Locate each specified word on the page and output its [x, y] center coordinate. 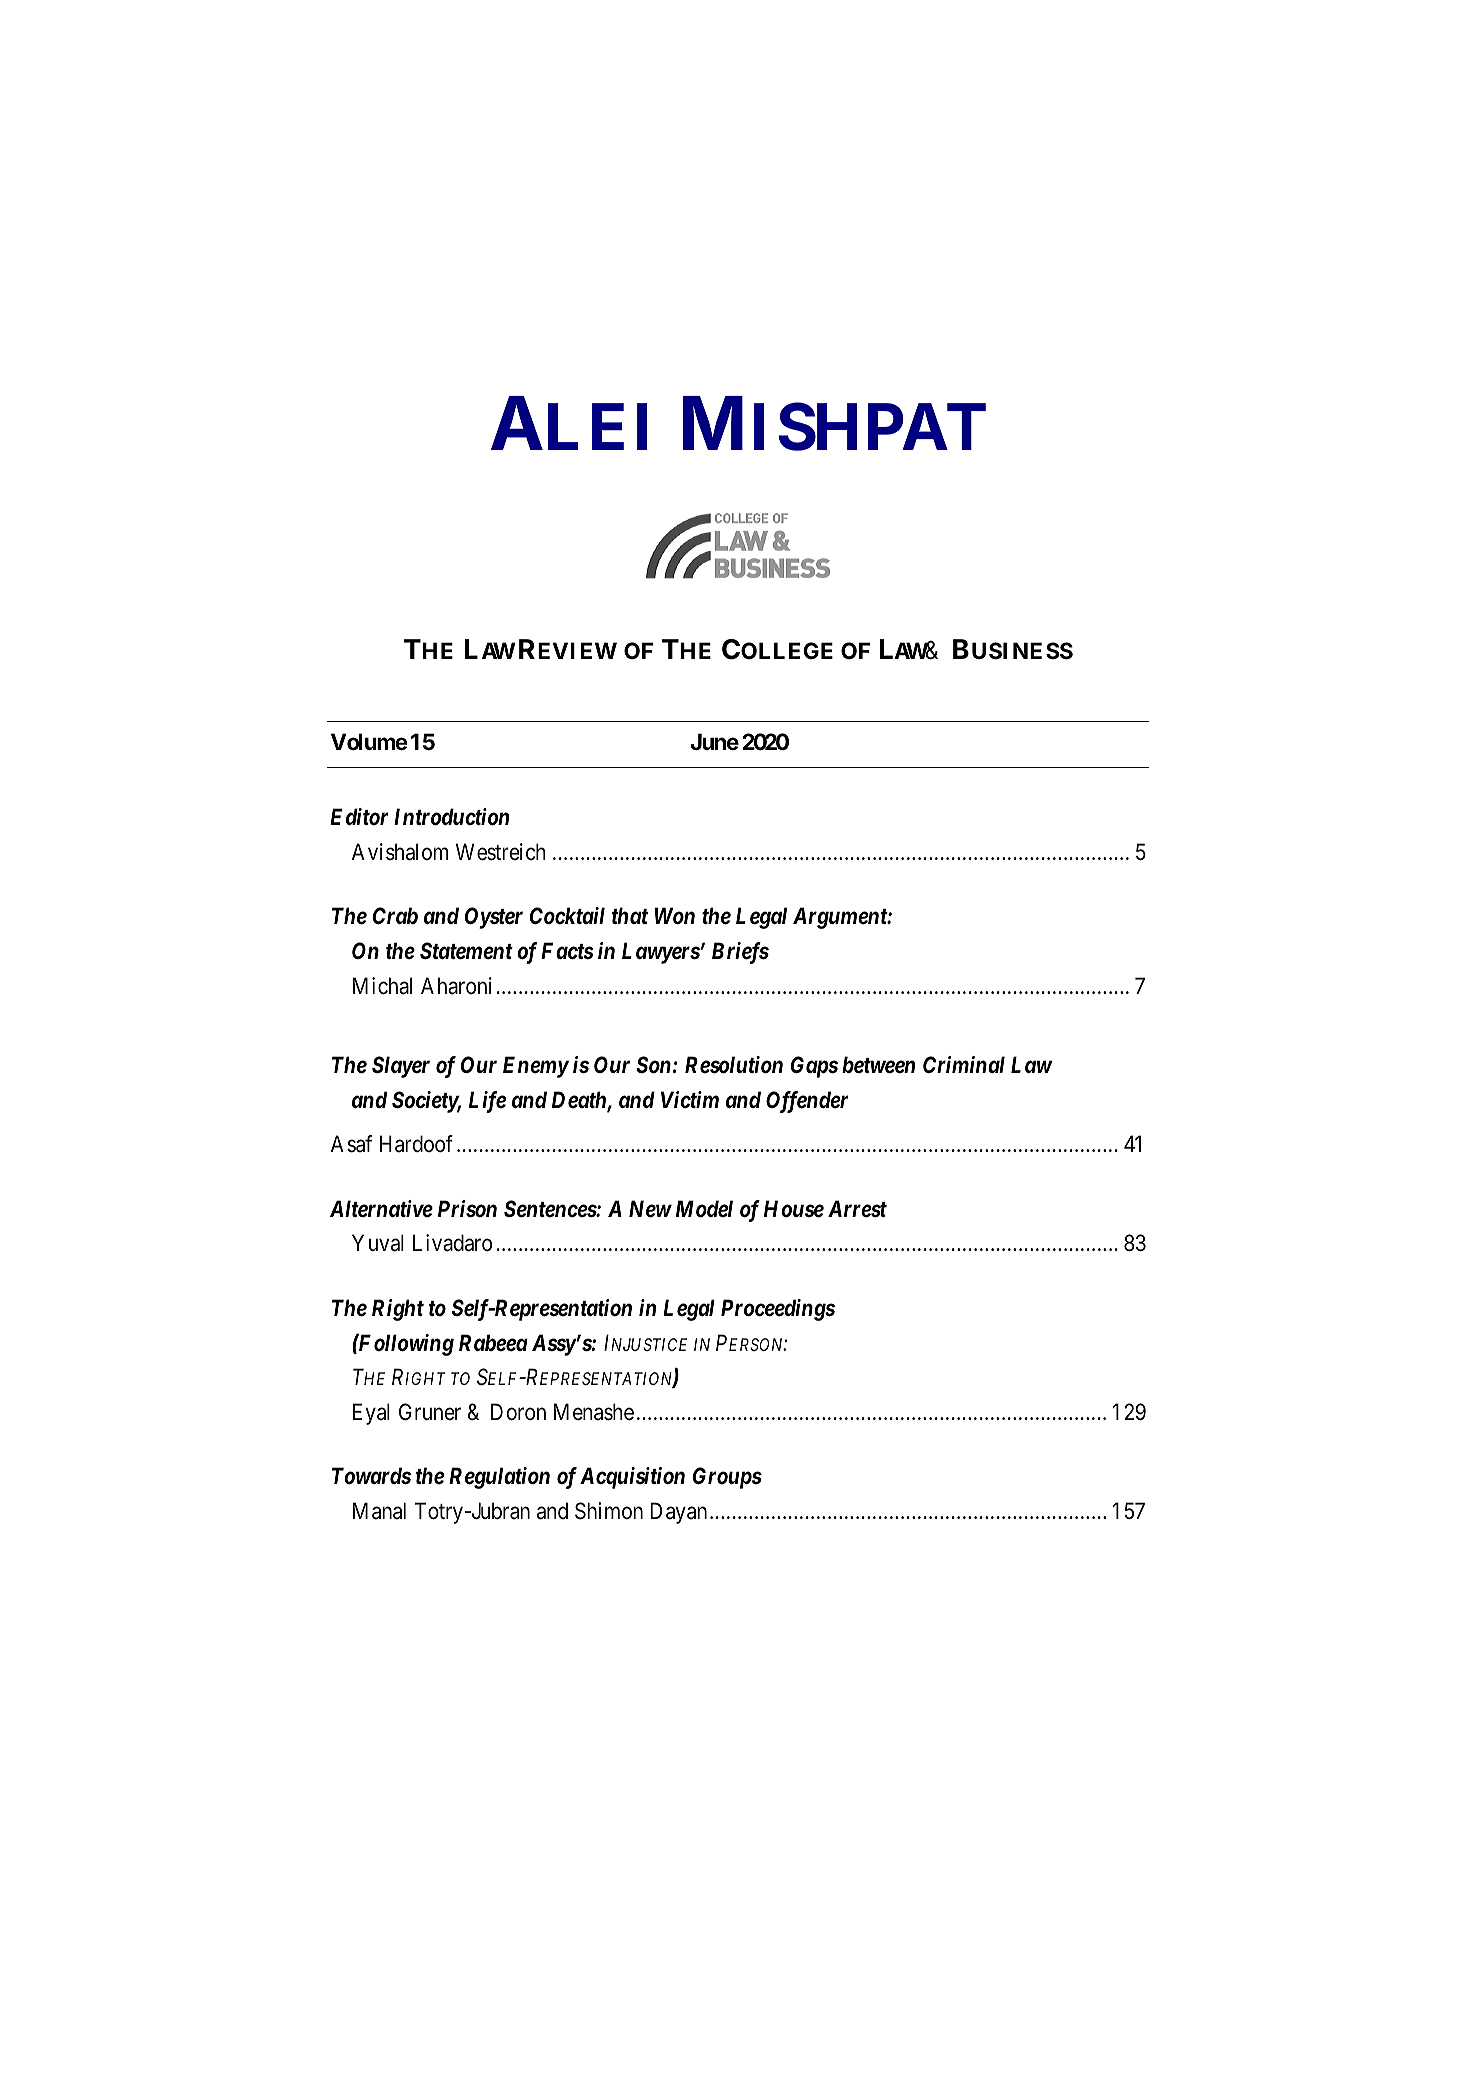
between [878, 1065]
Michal [382, 986]
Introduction [451, 817]
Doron [518, 1412]
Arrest [857, 1209]
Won [674, 915]
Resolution [734, 1065]
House [794, 1209]
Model [704, 1209]
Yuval [378, 1243]
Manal [379, 1511]
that [630, 915]
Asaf [351, 1144]
